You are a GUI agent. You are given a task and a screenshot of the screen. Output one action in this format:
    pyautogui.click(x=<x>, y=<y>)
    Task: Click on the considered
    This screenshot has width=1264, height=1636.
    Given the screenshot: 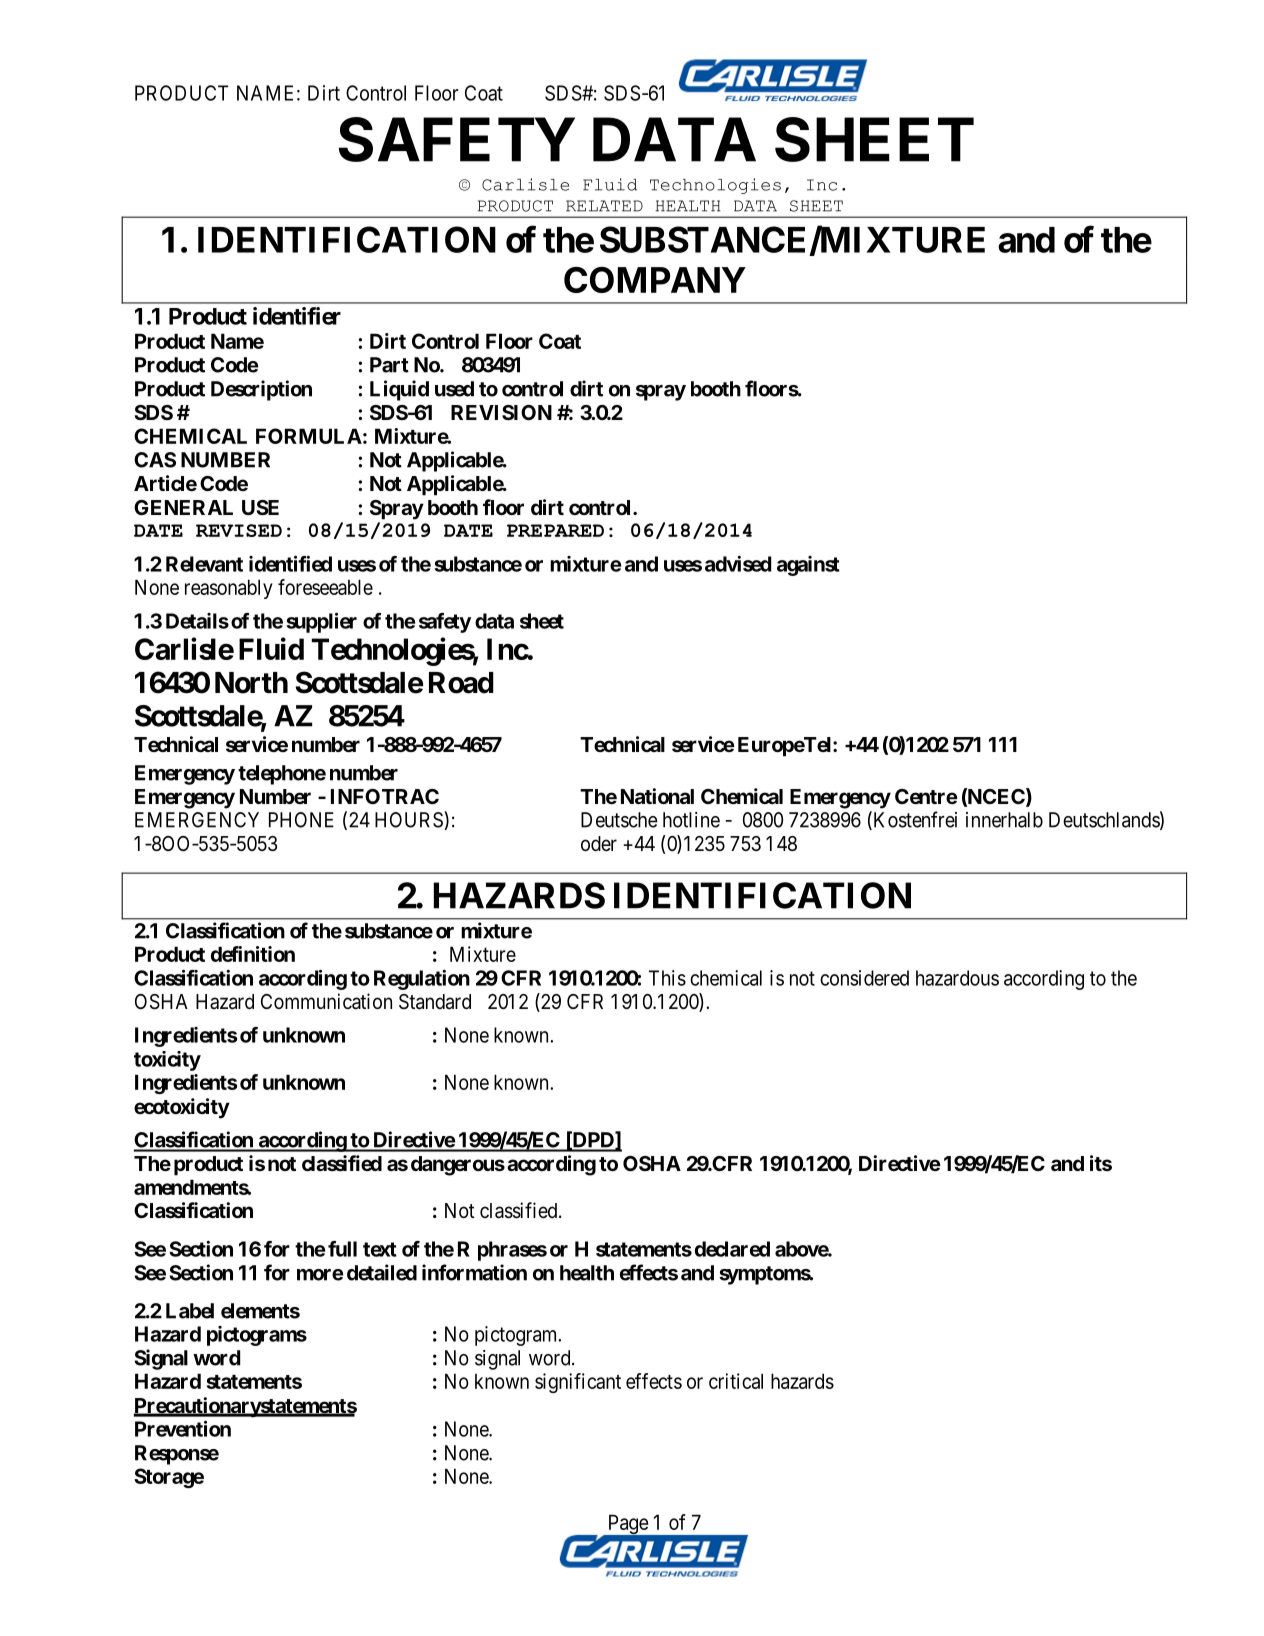 What is the action you would take?
    pyautogui.click(x=864, y=978)
